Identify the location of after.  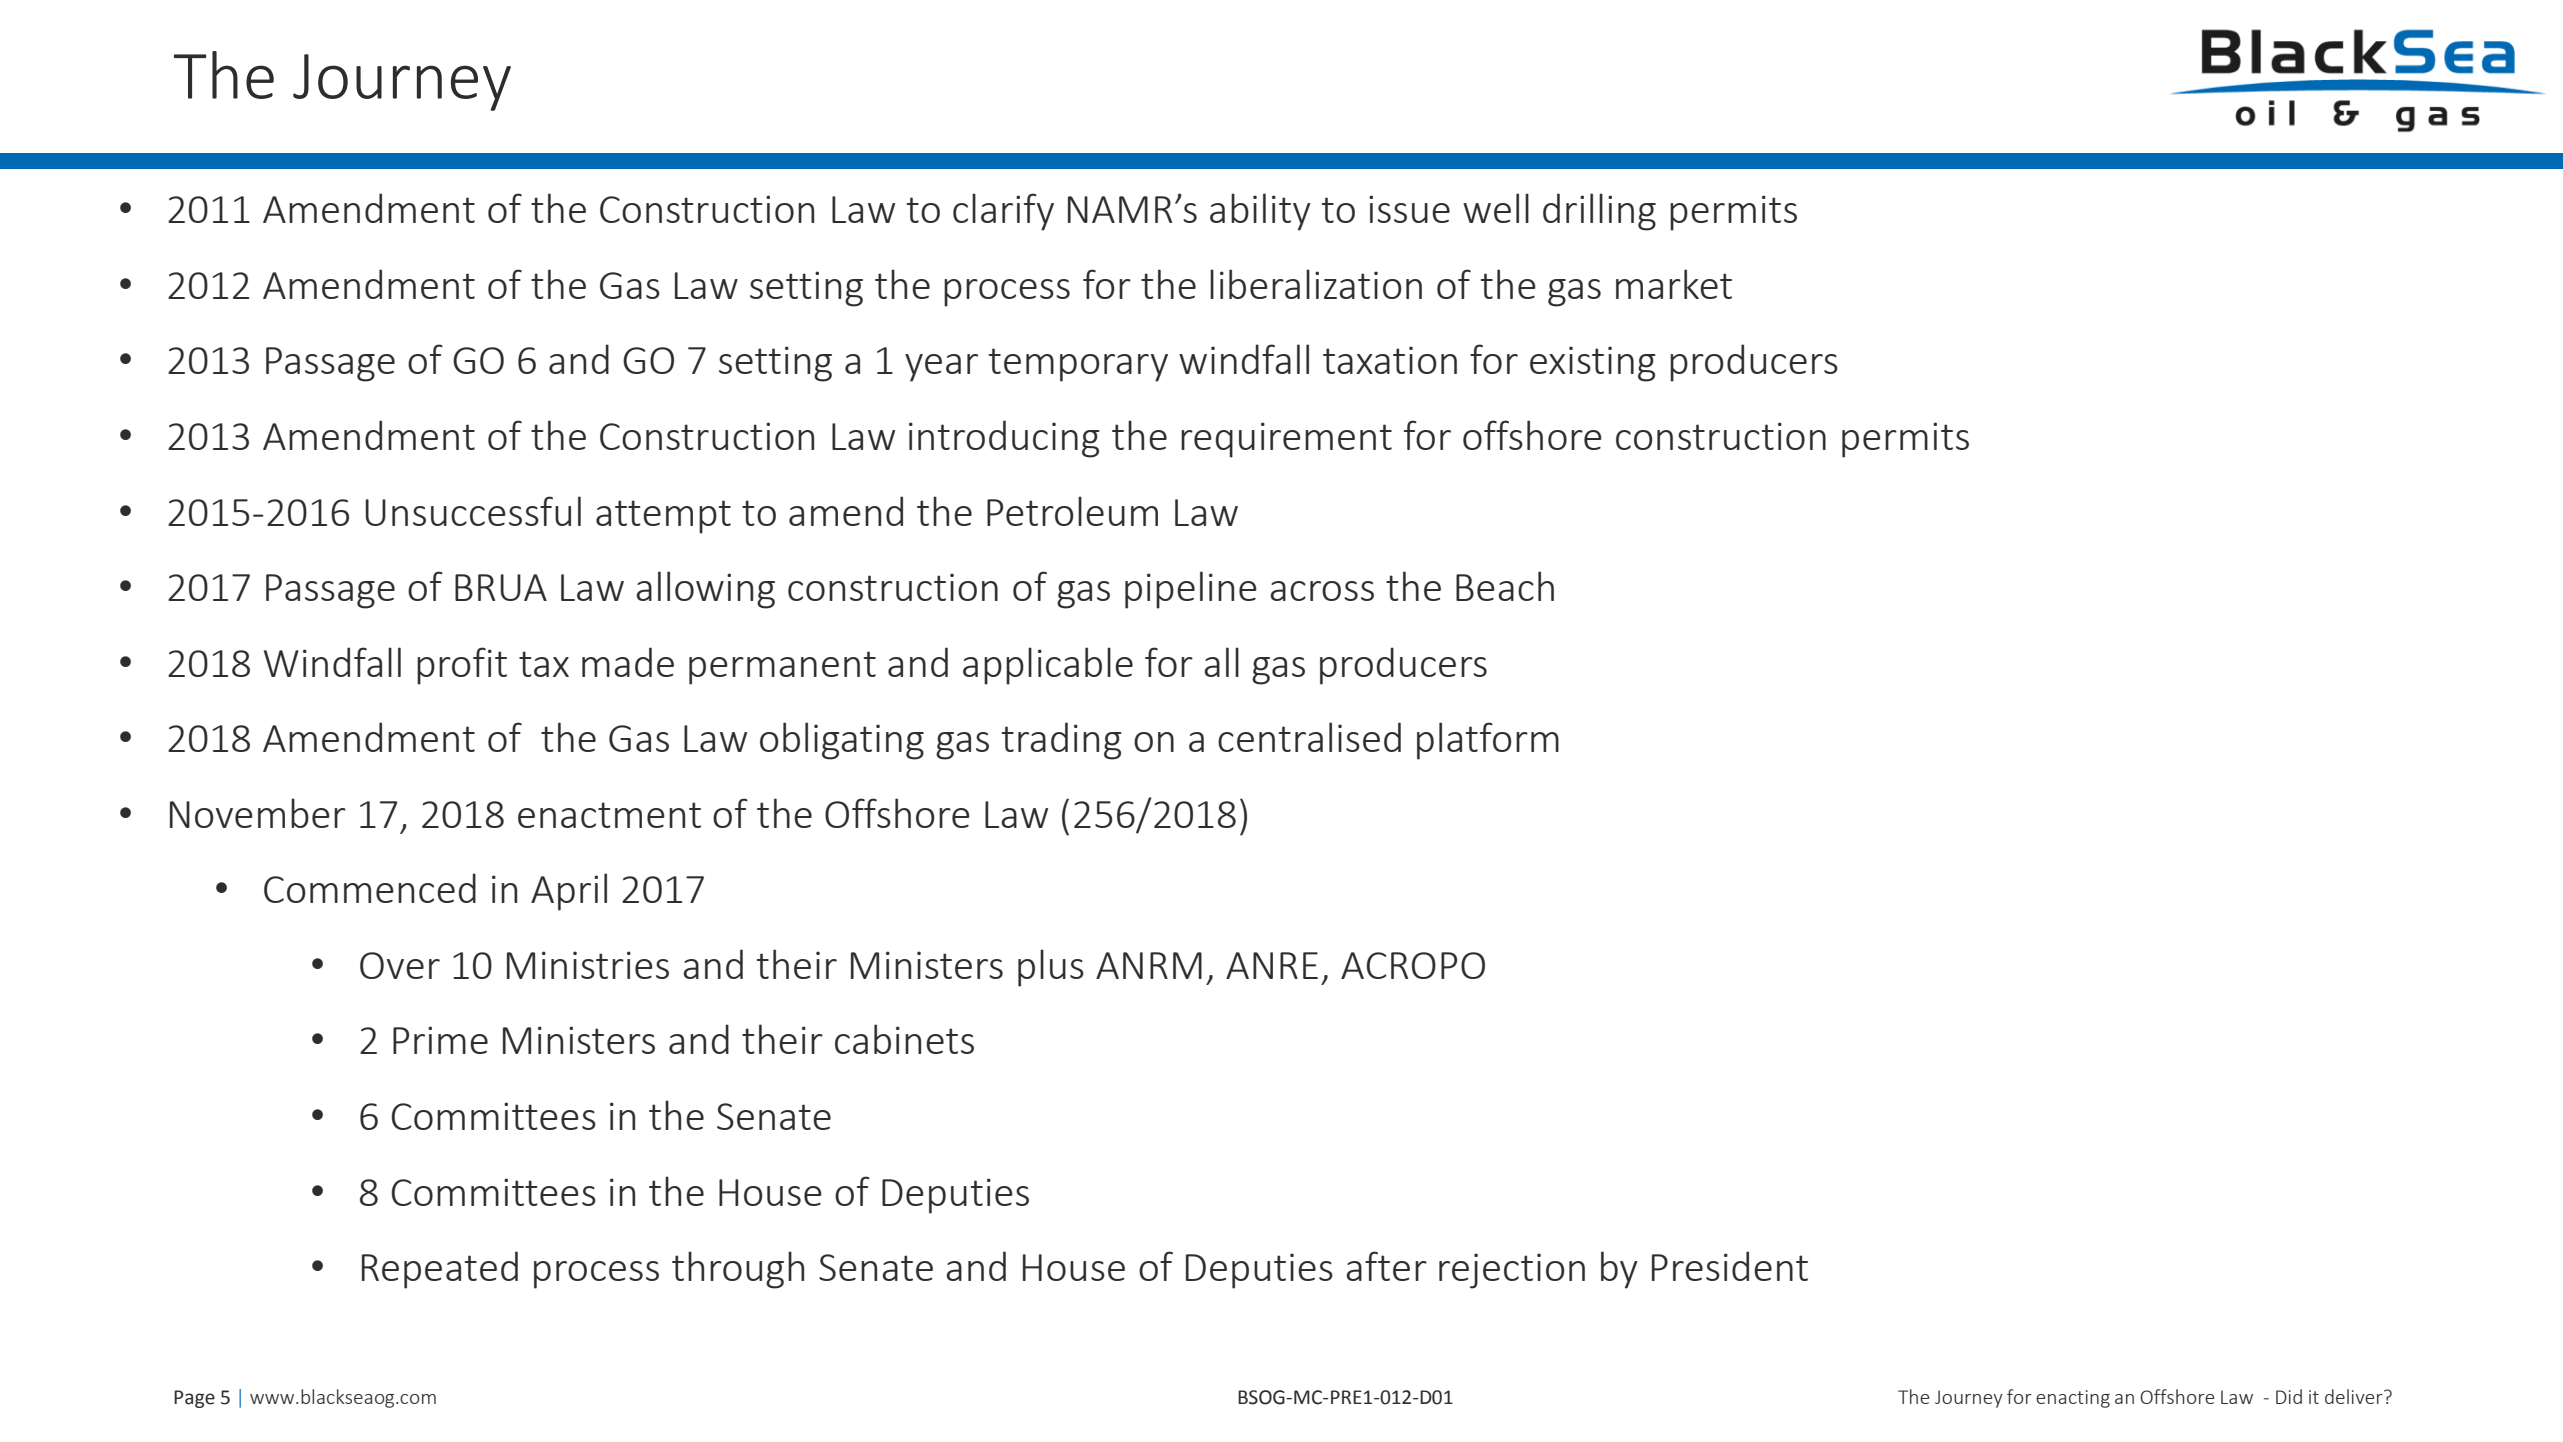
(1386, 1266).
